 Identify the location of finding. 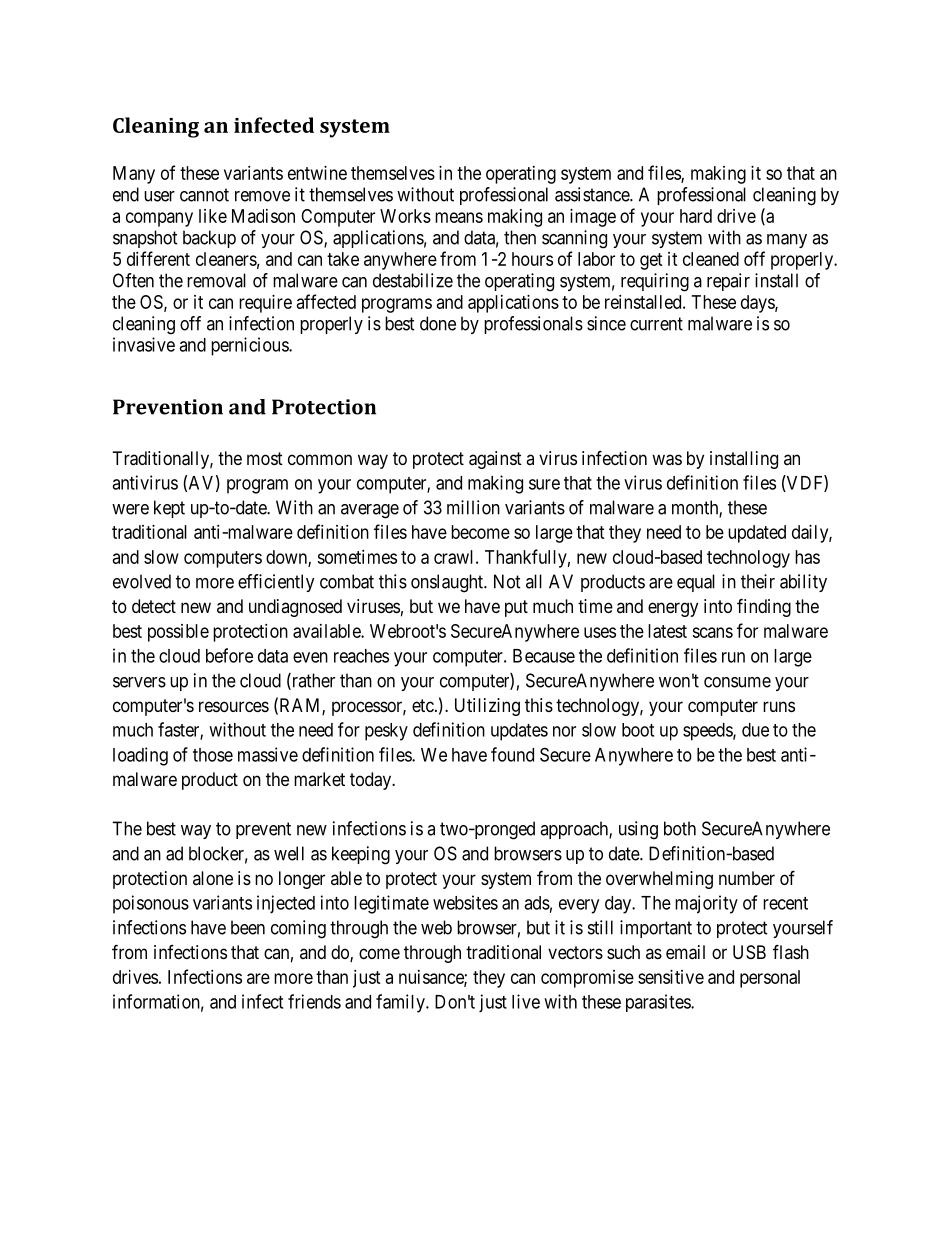
(764, 607).
